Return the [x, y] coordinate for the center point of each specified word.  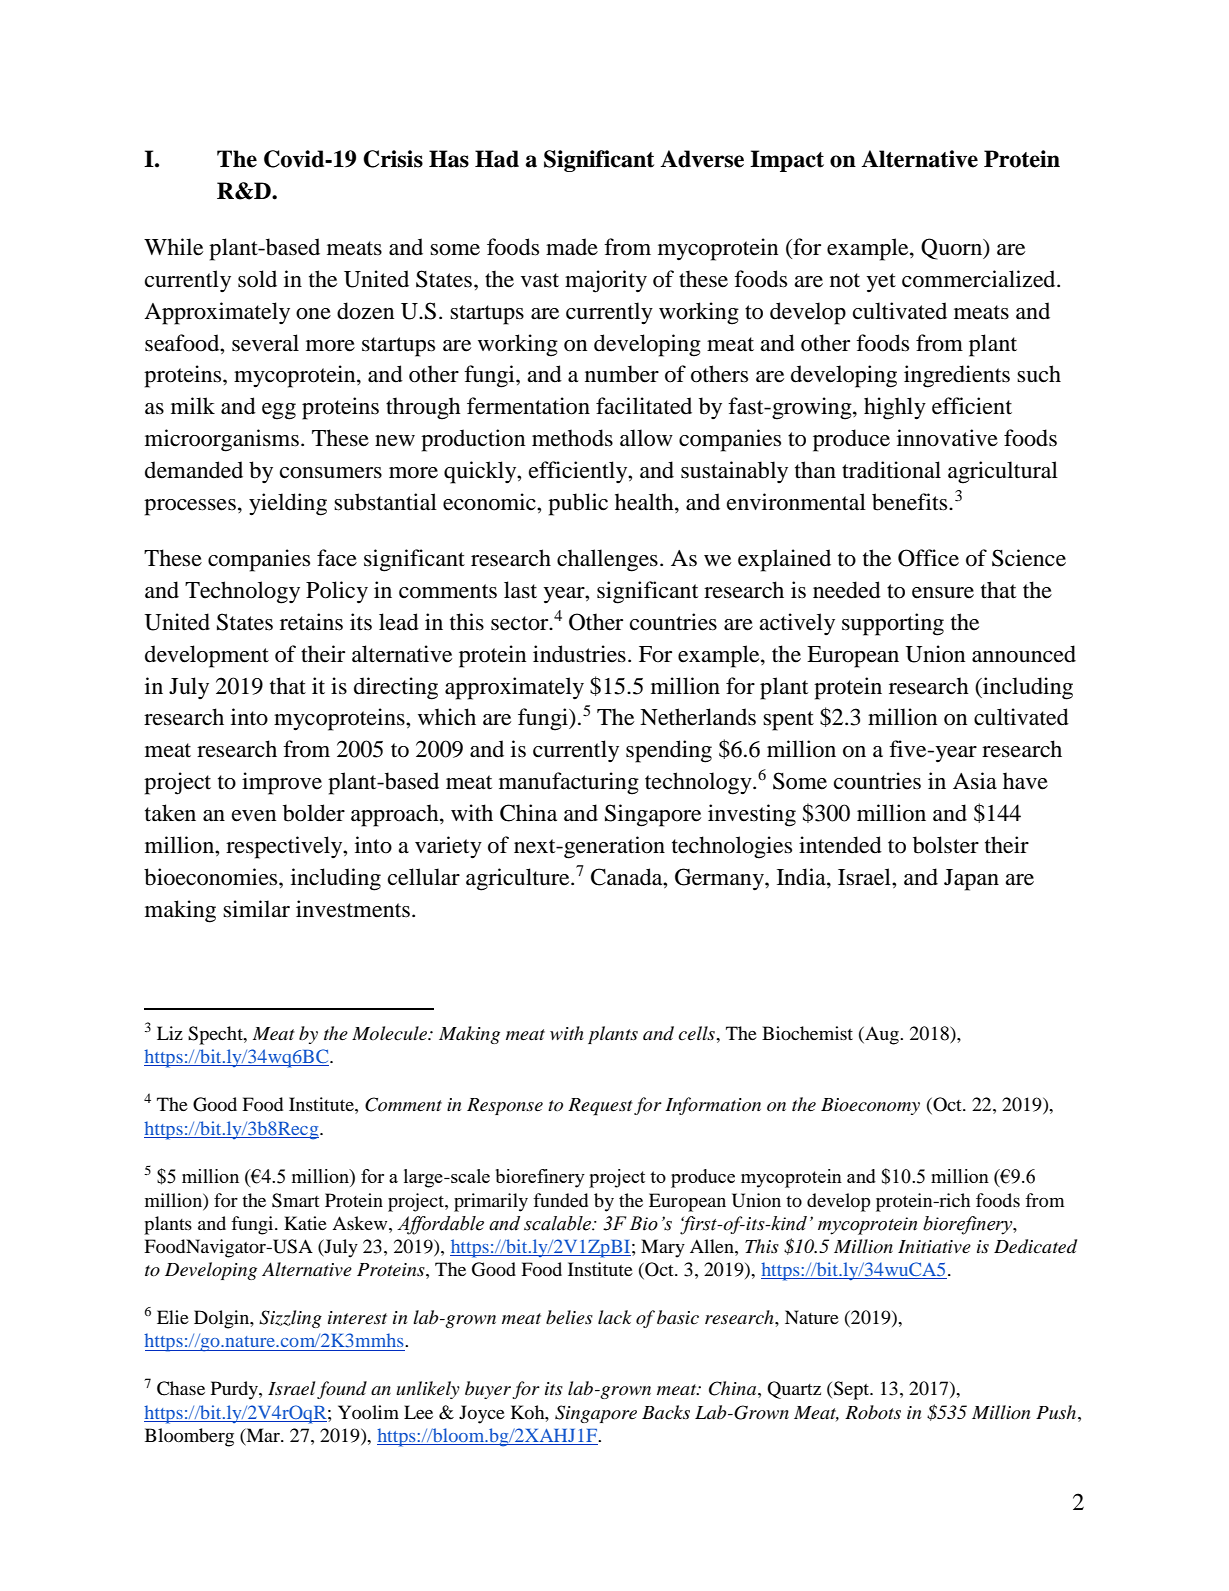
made [572, 247]
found [342, 1390]
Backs [666, 1412]
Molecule [390, 1033]
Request [600, 1107]
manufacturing [569, 783]
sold [257, 279]
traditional [891, 470]
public [578, 504]
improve [282, 783]
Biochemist [807, 1033]
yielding [288, 504]
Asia [975, 781]
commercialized [980, 279]
